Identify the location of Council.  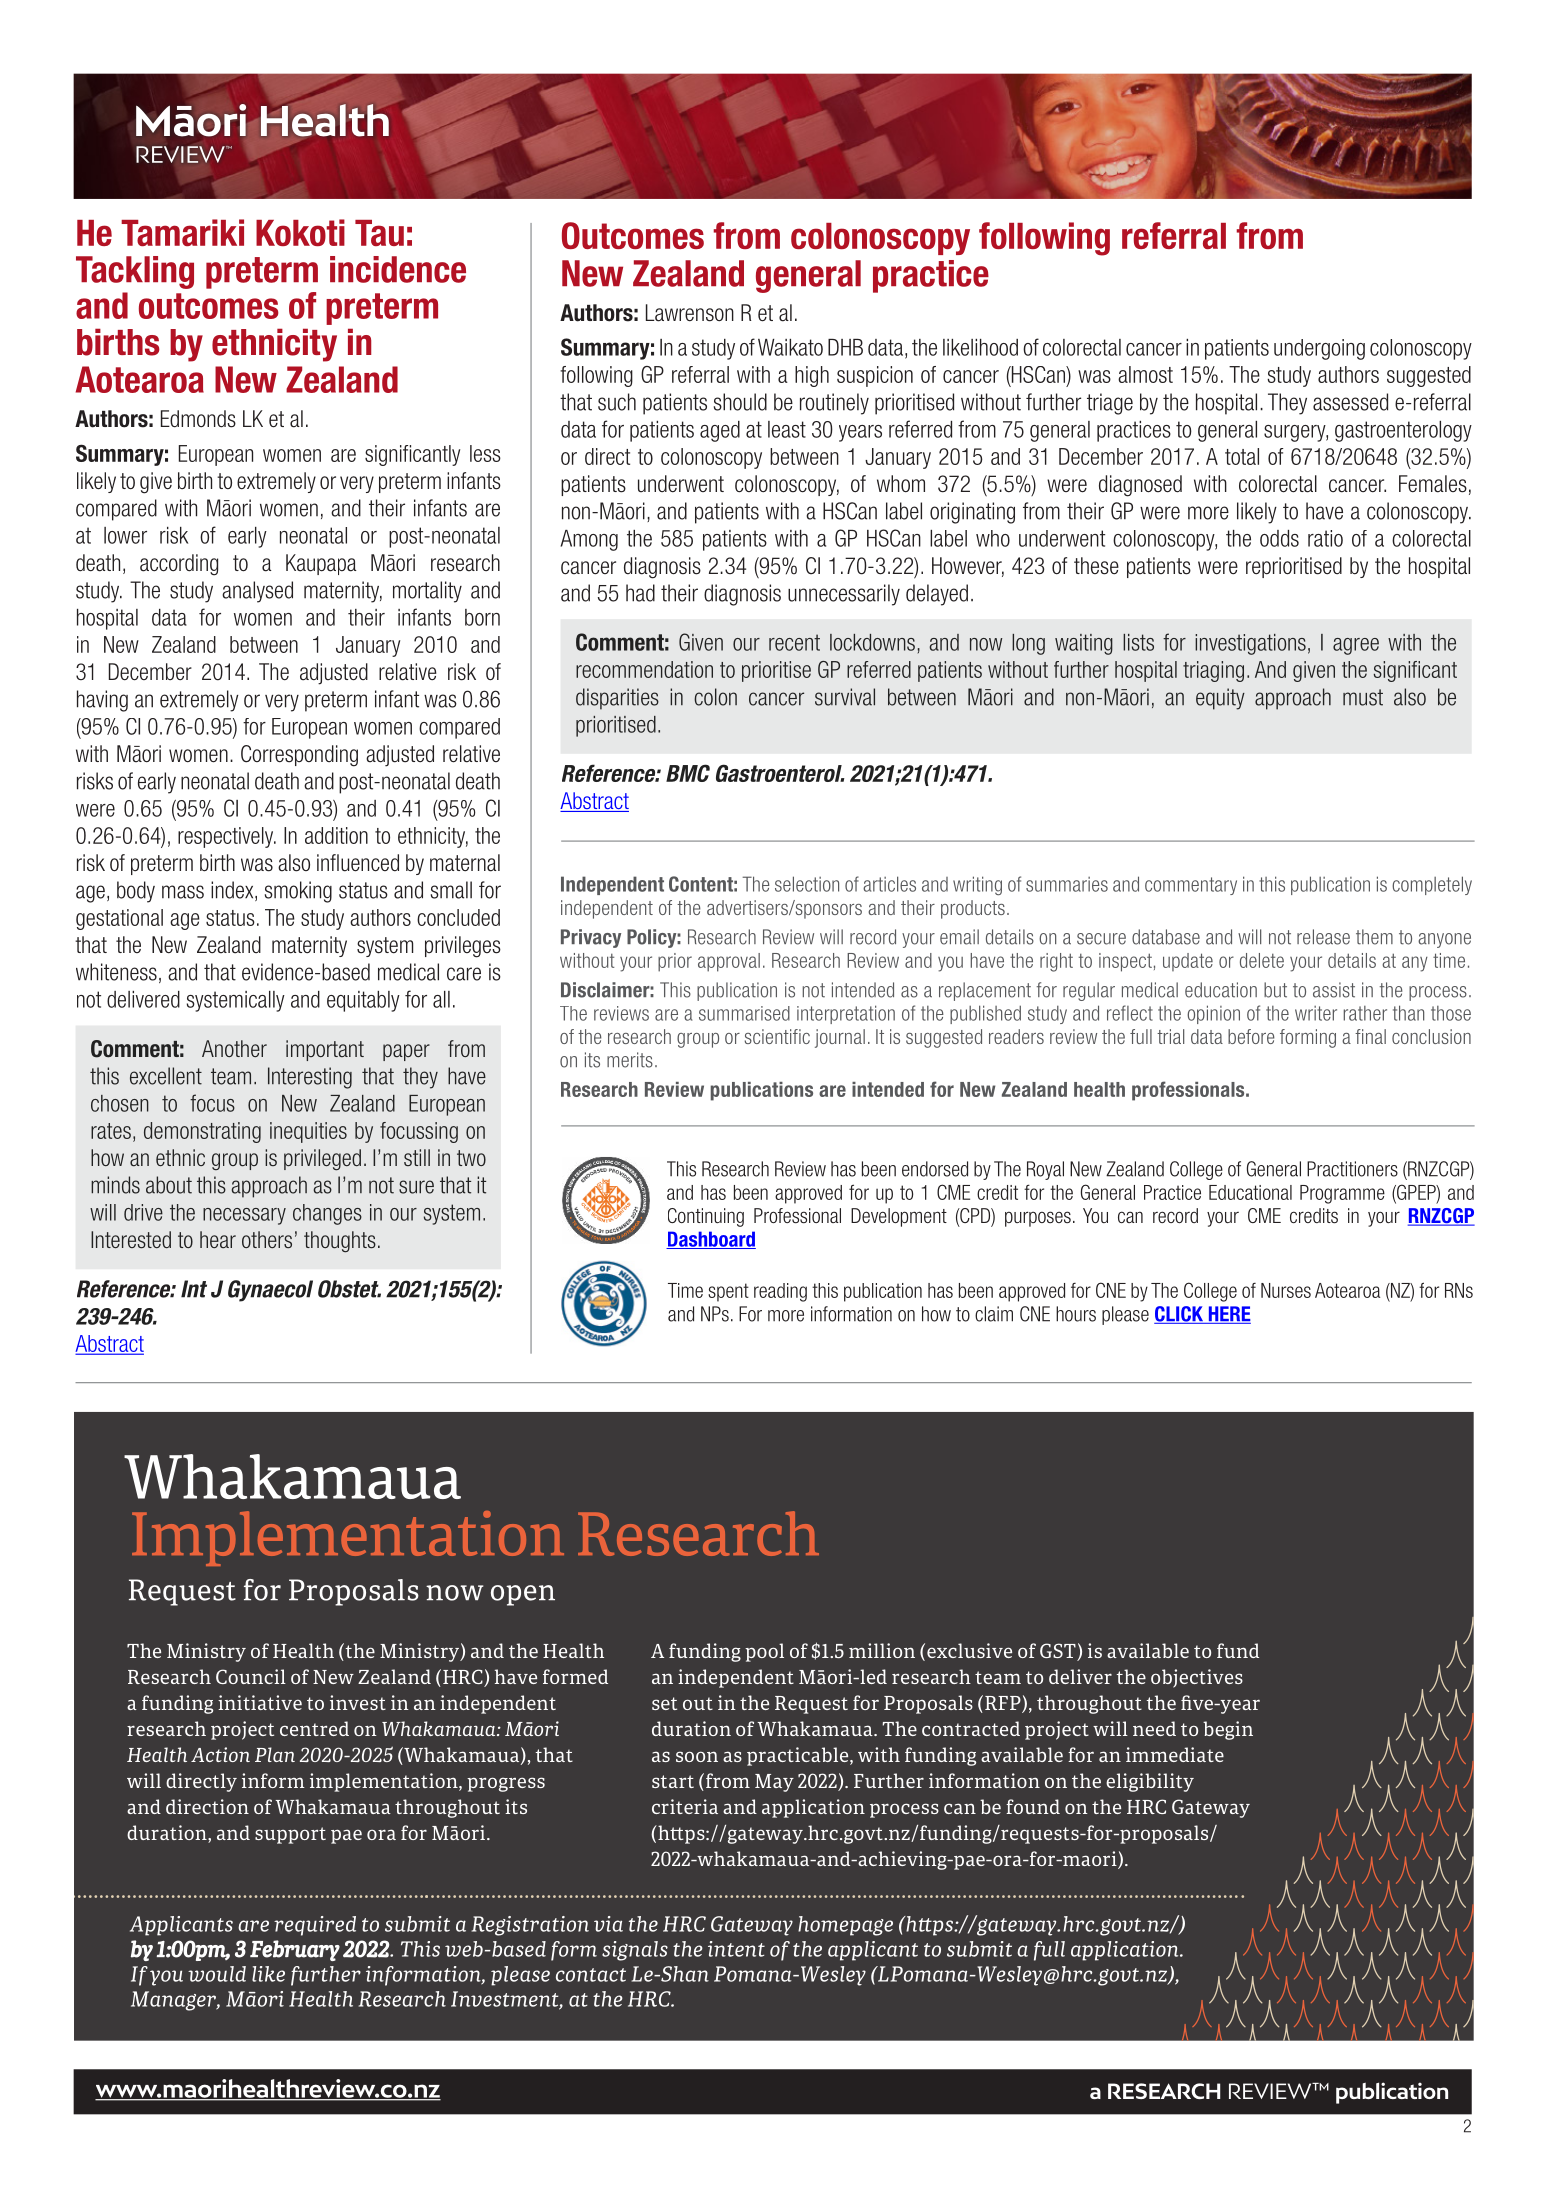
(251, 1676).
